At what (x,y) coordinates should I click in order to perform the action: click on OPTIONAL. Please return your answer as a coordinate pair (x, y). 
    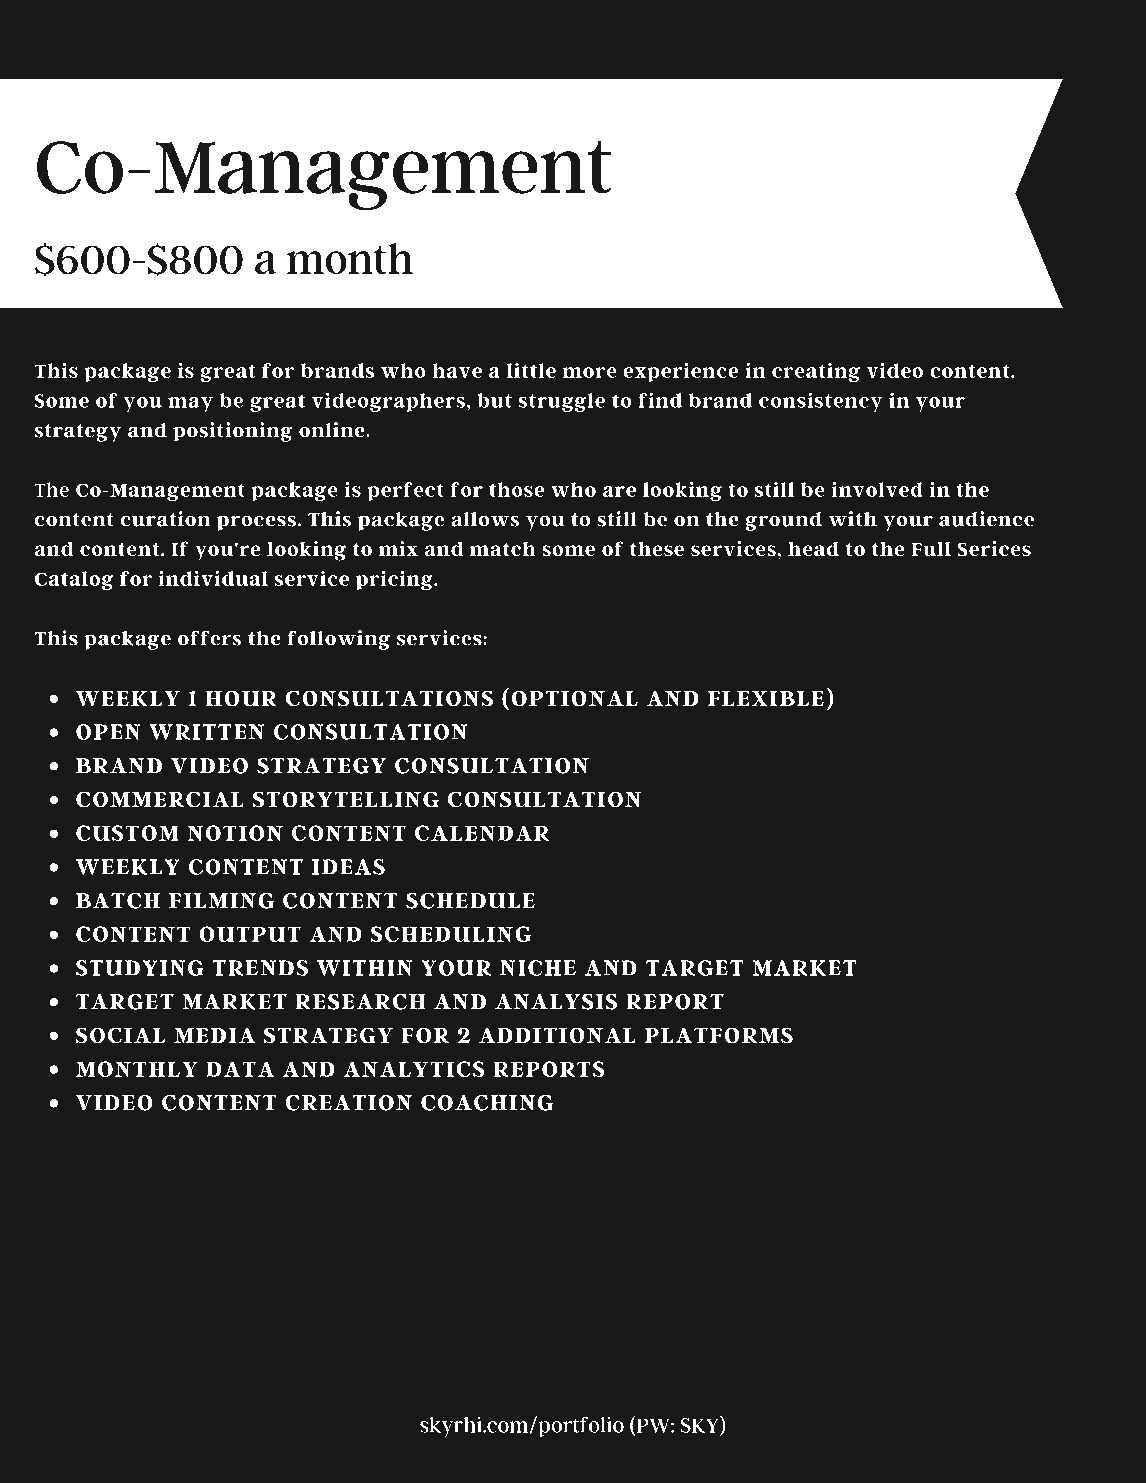
    Looking at the image, I should click on (575, 698).
